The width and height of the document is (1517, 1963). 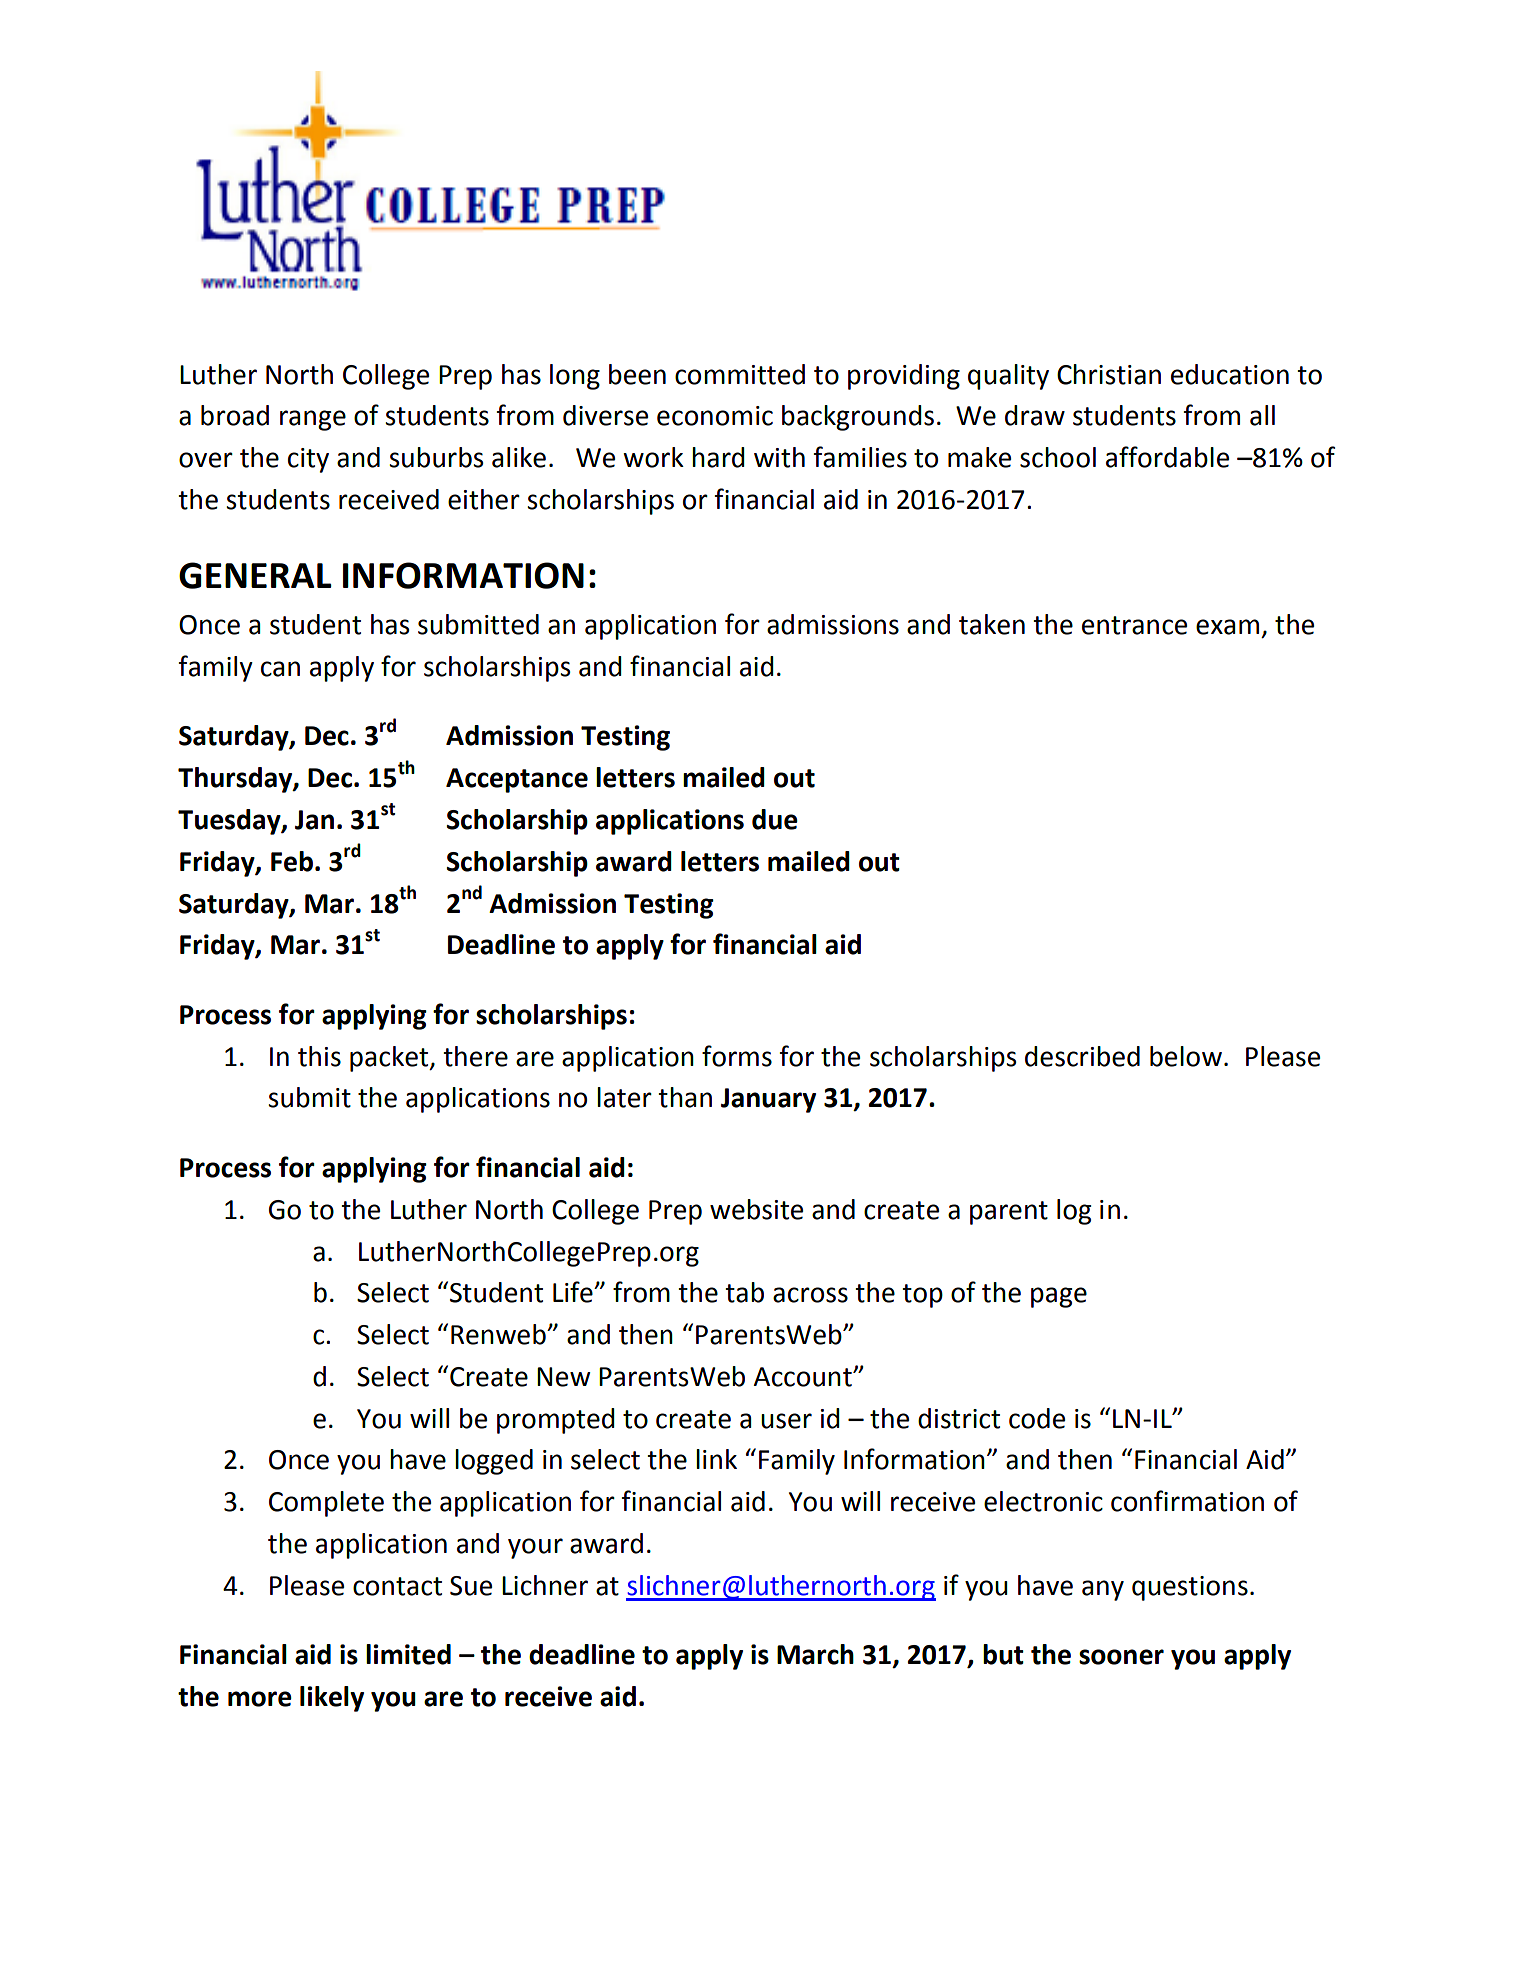 I want to click on page, so click(x=1059, y=1297).
